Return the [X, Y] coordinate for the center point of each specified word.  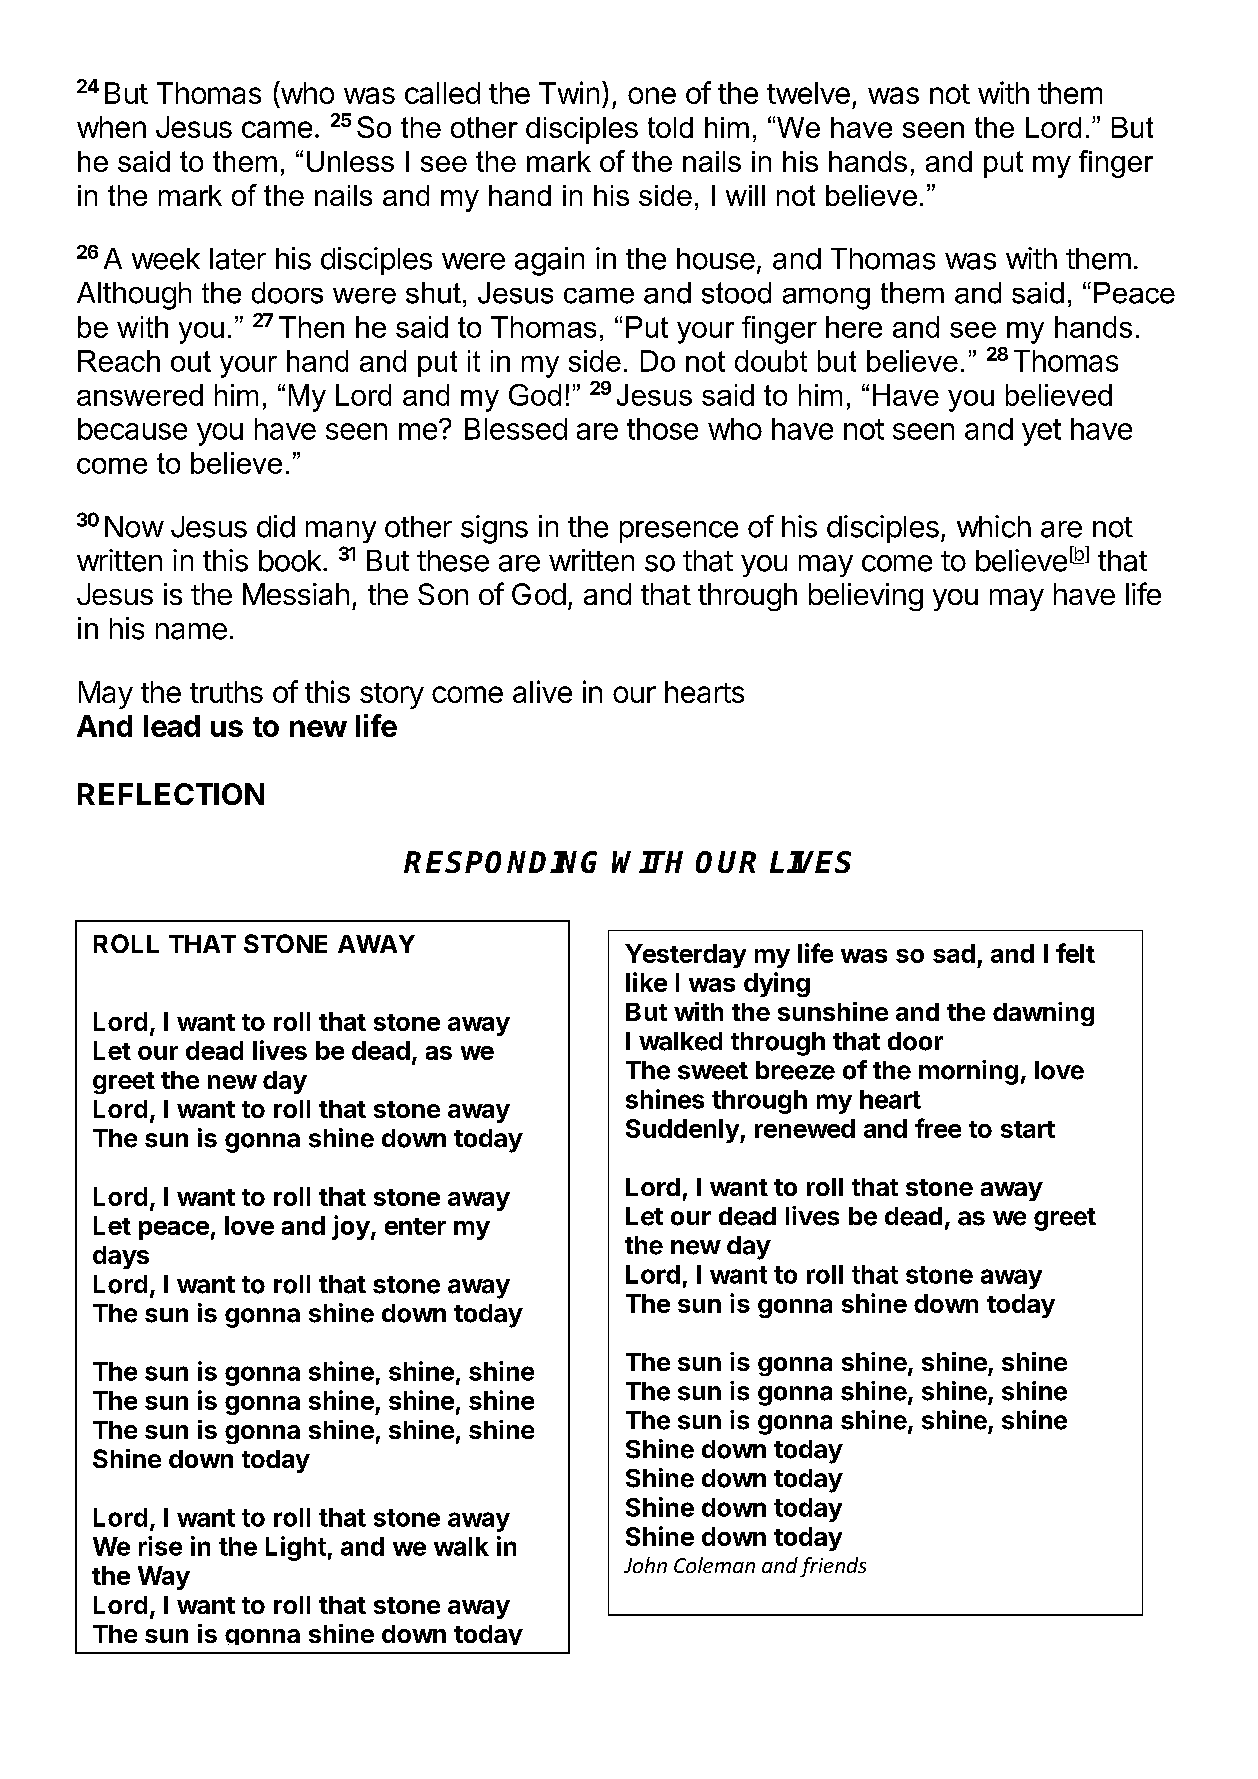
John [645, 1565]
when [111, 127]
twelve [808, 93]
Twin [569, 92]
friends [833, 1567]
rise [160, 1546]
